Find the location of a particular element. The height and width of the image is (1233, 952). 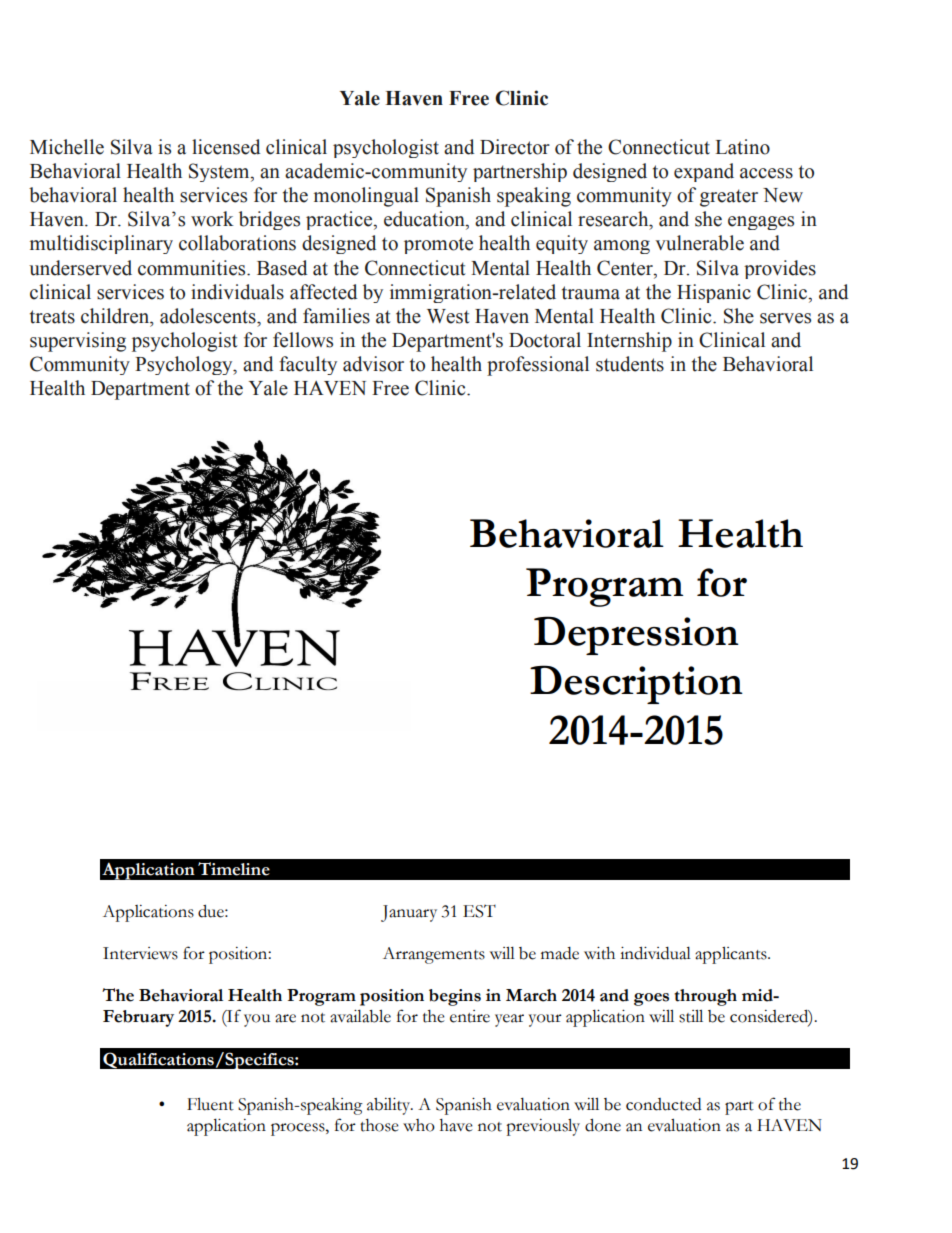

Michelle is located at coordinates (67, 147).
